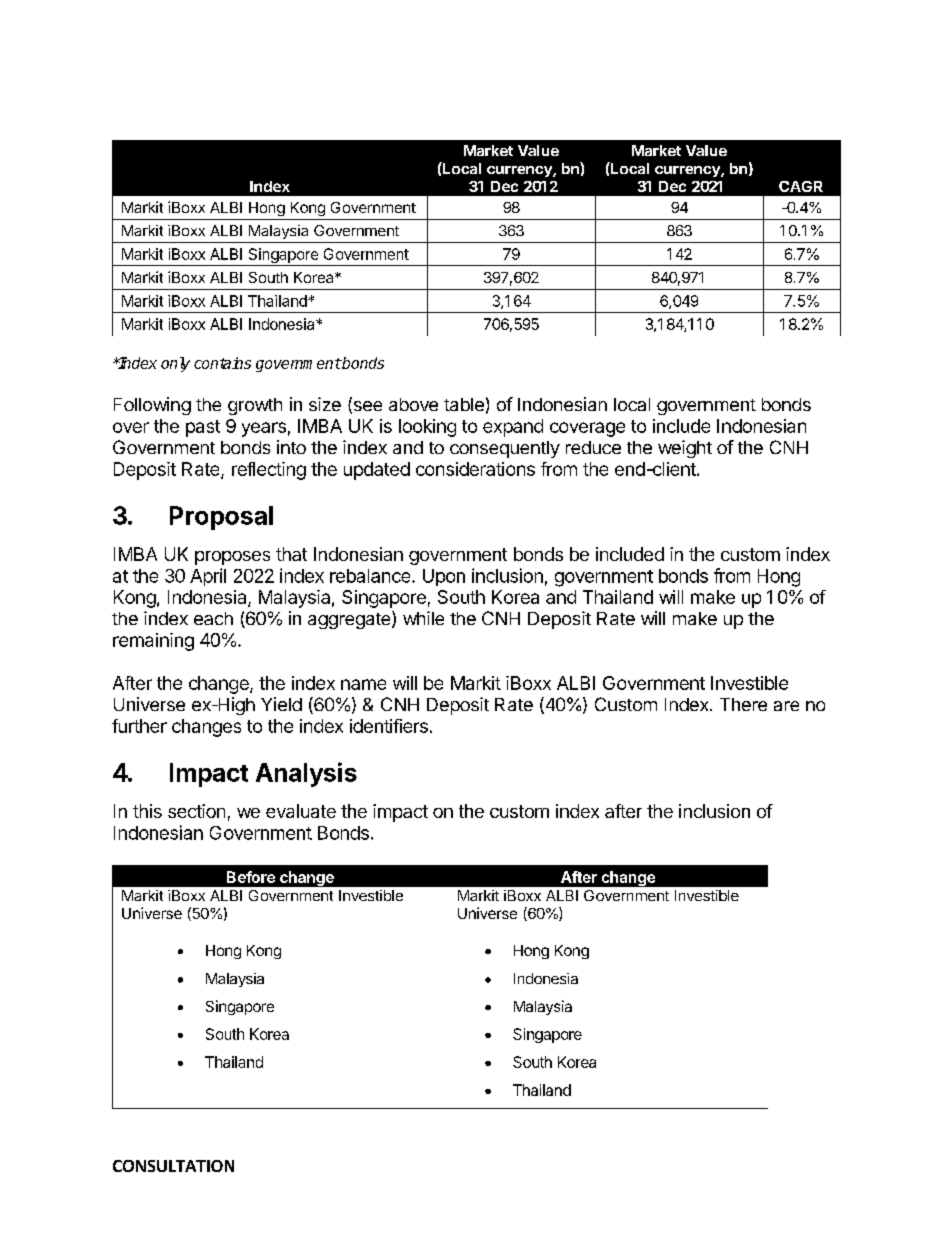 Image resolution: width=952 pixels, height=1233 pixels. I want to click on considerations, so click(475, 469).
